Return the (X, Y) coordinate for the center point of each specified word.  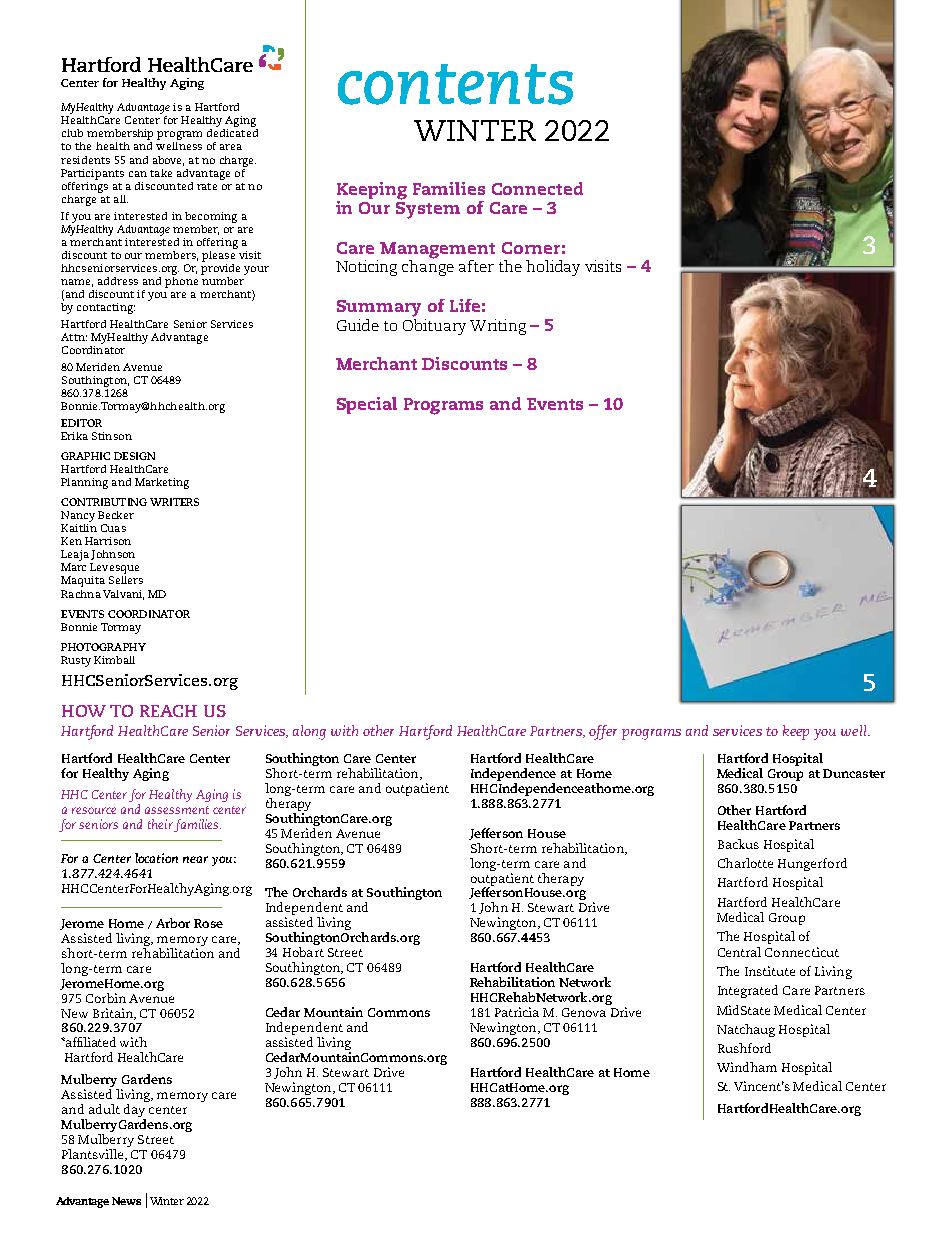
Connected (537, 188)
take (161, 173)
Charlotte (745, 863)
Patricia (517, 1012)
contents (455, 84)
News (126, 1201)
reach (168, 711)
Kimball (114, 660)
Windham (747, 1067)
